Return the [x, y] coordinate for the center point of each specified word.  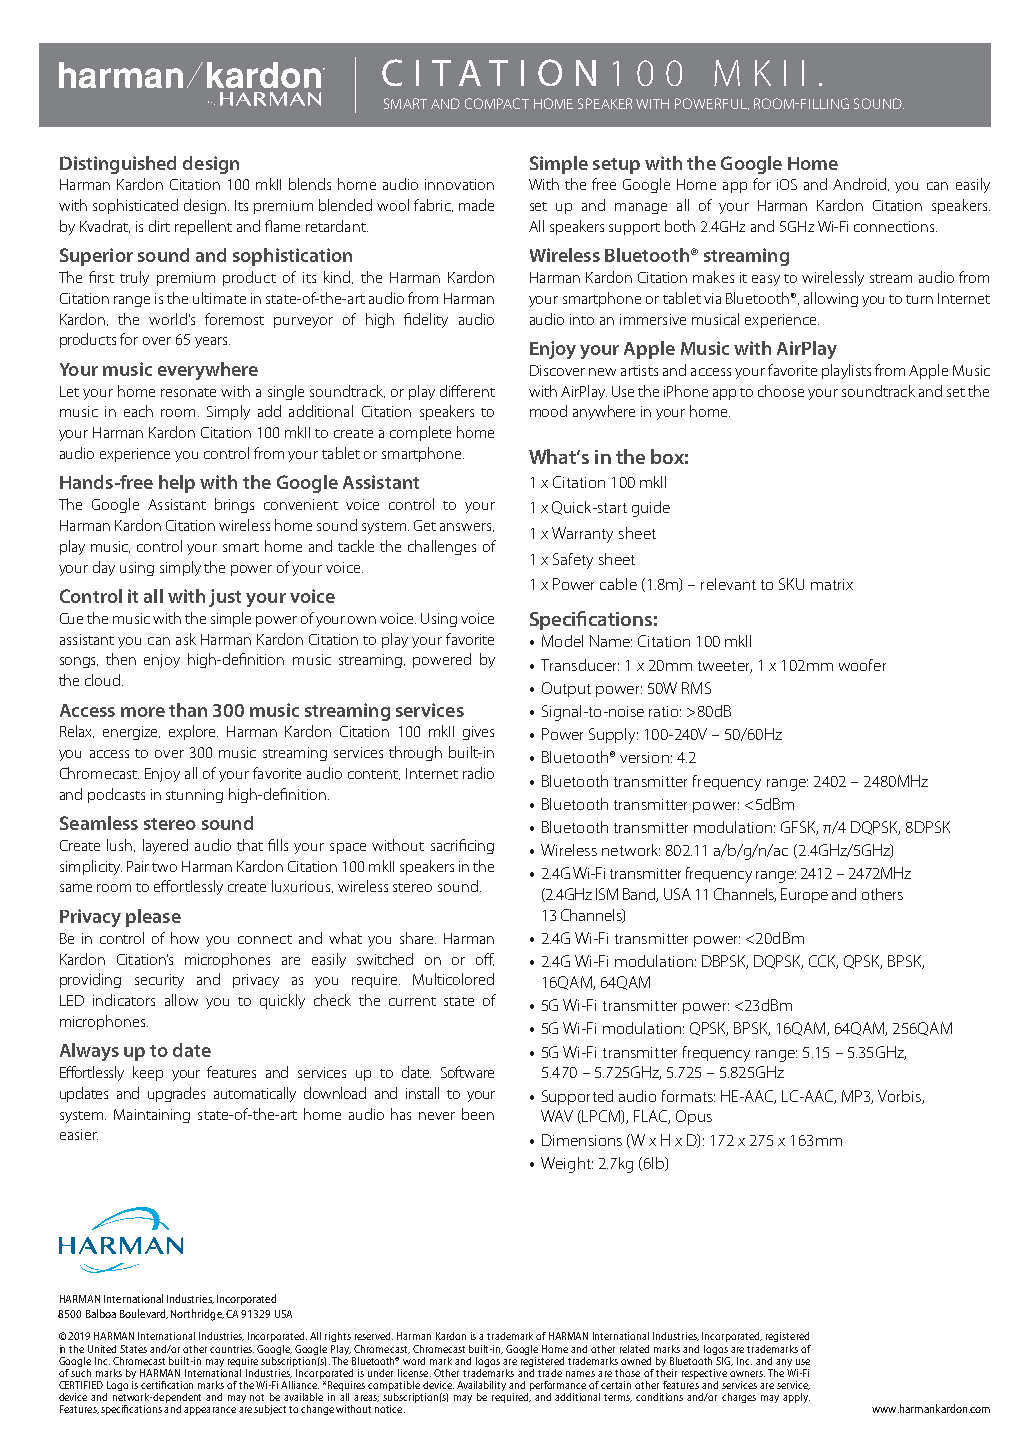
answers [467, 527]
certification [167, 1385]
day [104, 568]
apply [796, 1398]
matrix [832, 584]
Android [861, 184]
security [159, 981]
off [485, 959]
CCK [823, 962]
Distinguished [118, 165]
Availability [481, 1387]
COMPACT [497, 103]
